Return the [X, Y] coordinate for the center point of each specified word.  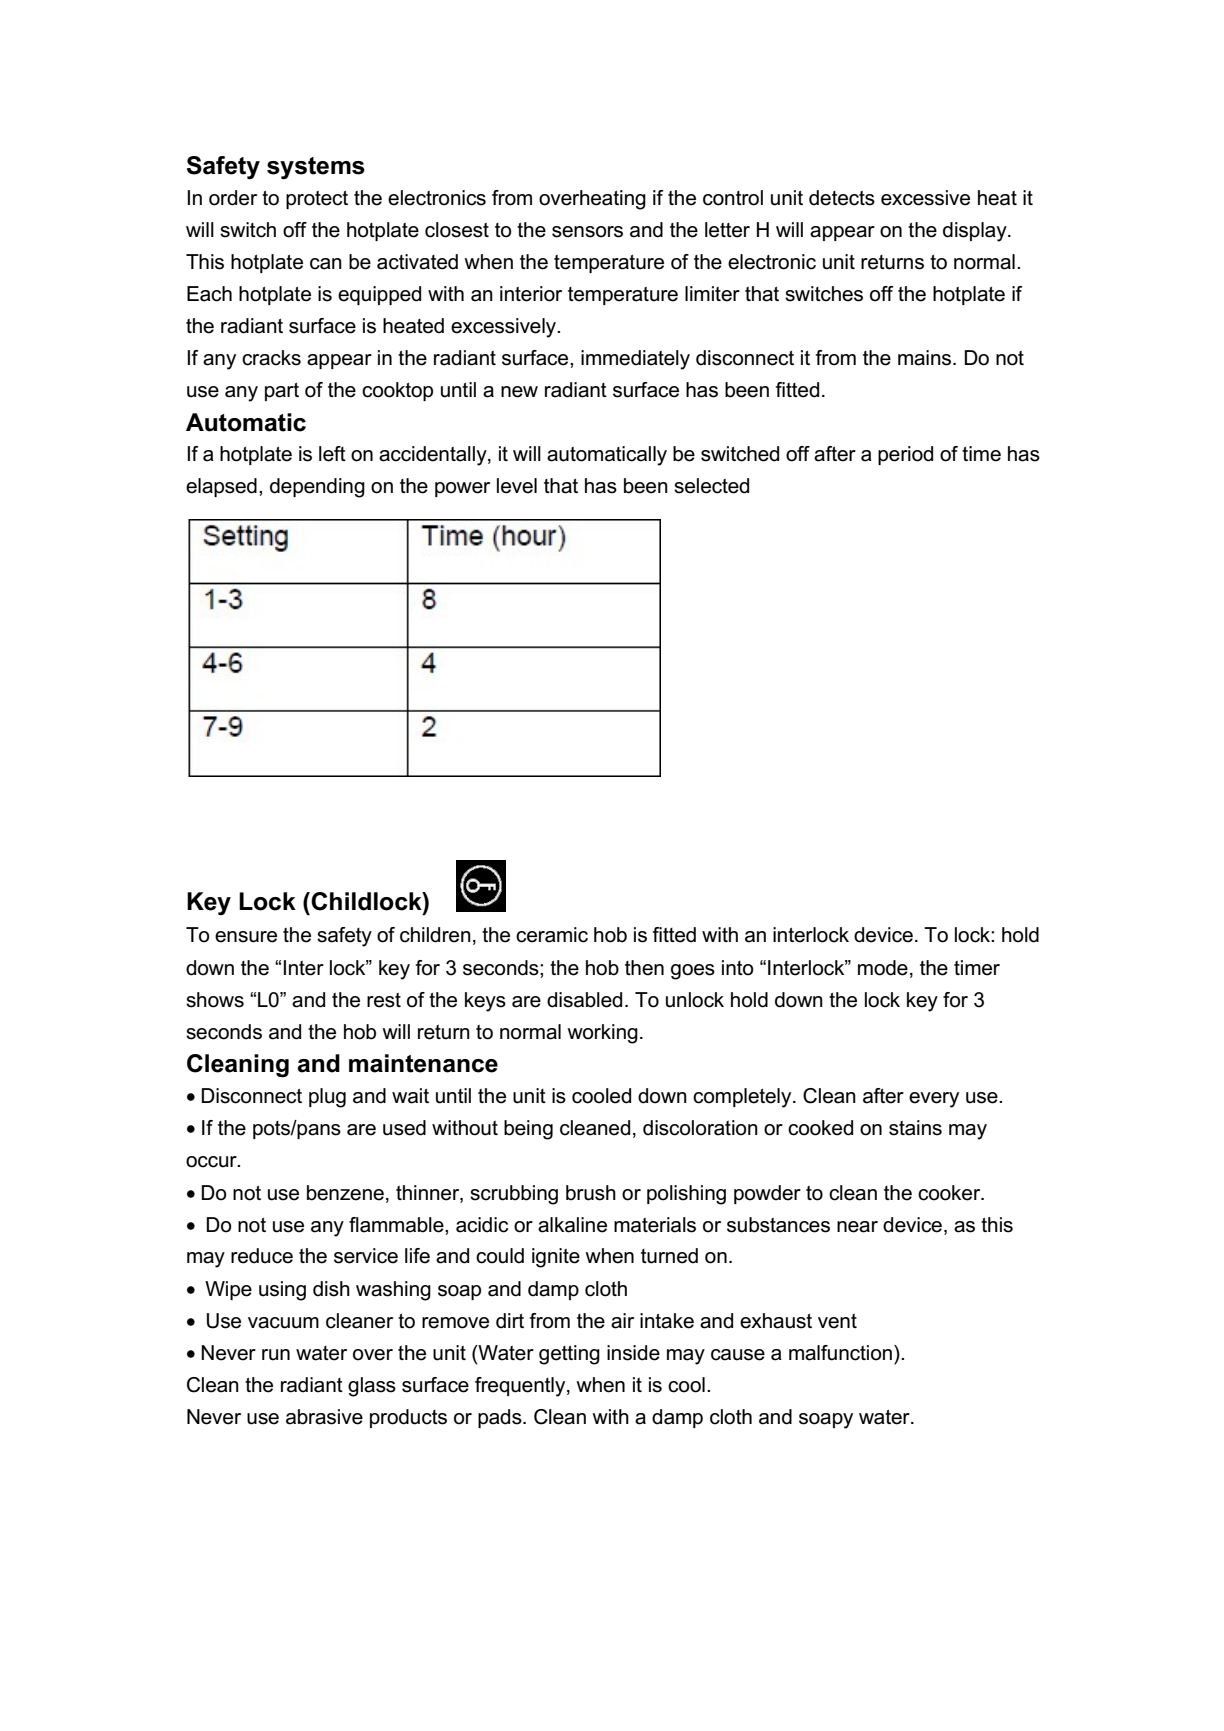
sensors [587, 232]
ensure [246, 937]
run [276, 1355]
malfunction [840, 1353]
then [644, 968]
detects [842, 198]
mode [883, 968]
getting [569, 1355]
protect [317, 200]
